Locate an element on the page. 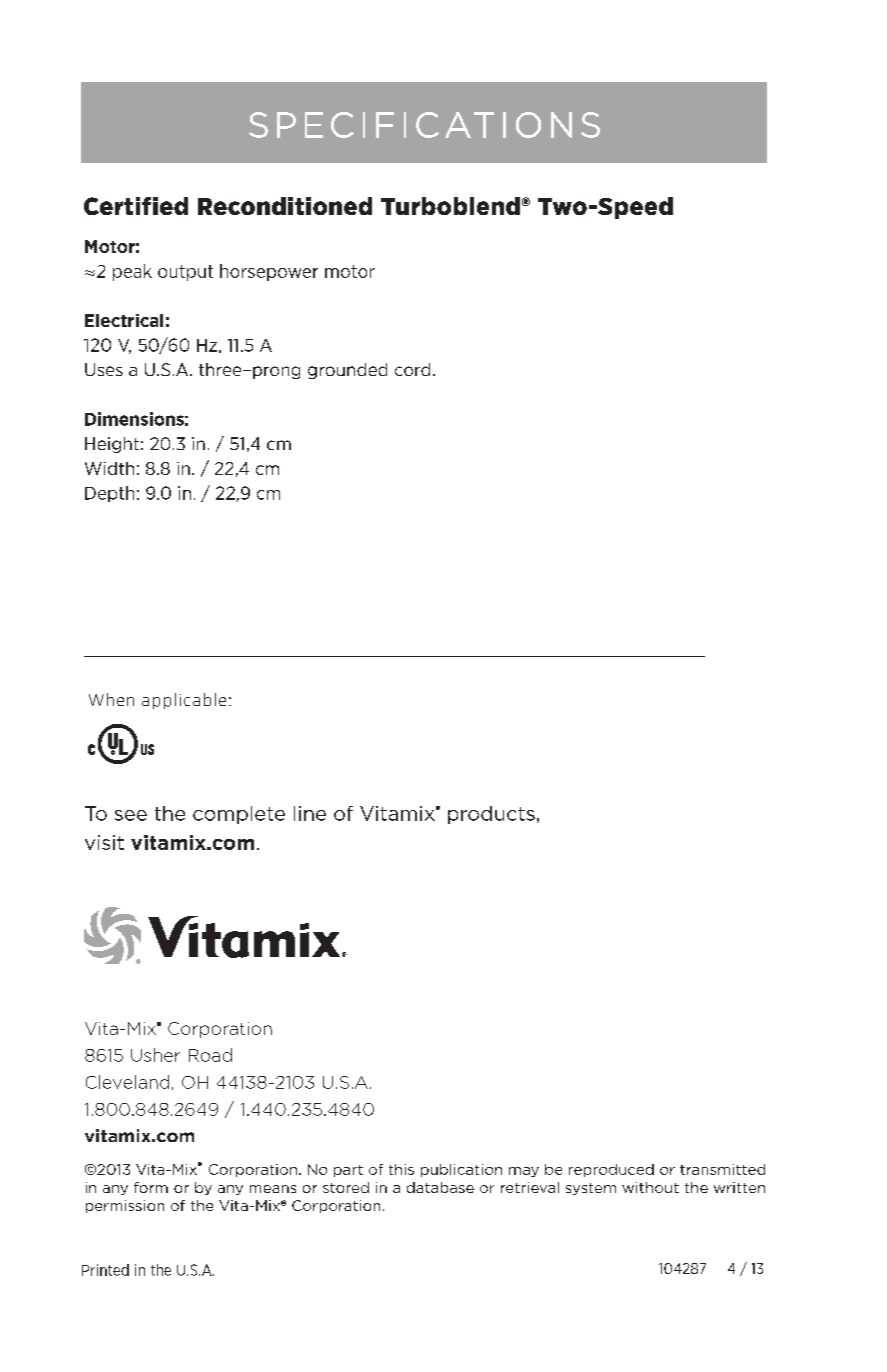  line is located at coordinates (310, 813).
